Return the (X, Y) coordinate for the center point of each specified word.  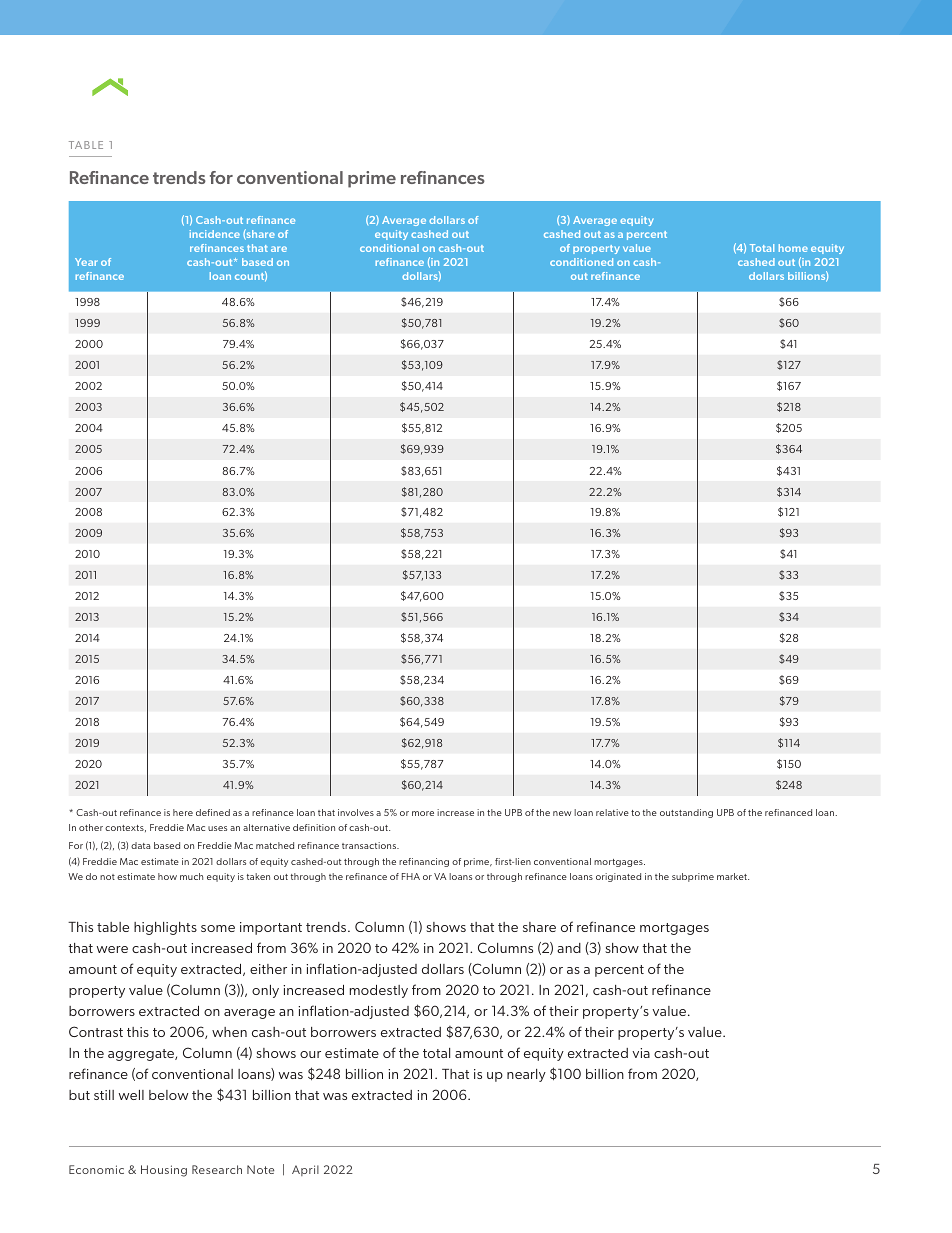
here (183, 812)
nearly (526, 1075)
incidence (215, 234)
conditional (389, 248)
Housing (164, 1171)
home (793, 248)
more (423, 813)
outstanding (686, 813)
